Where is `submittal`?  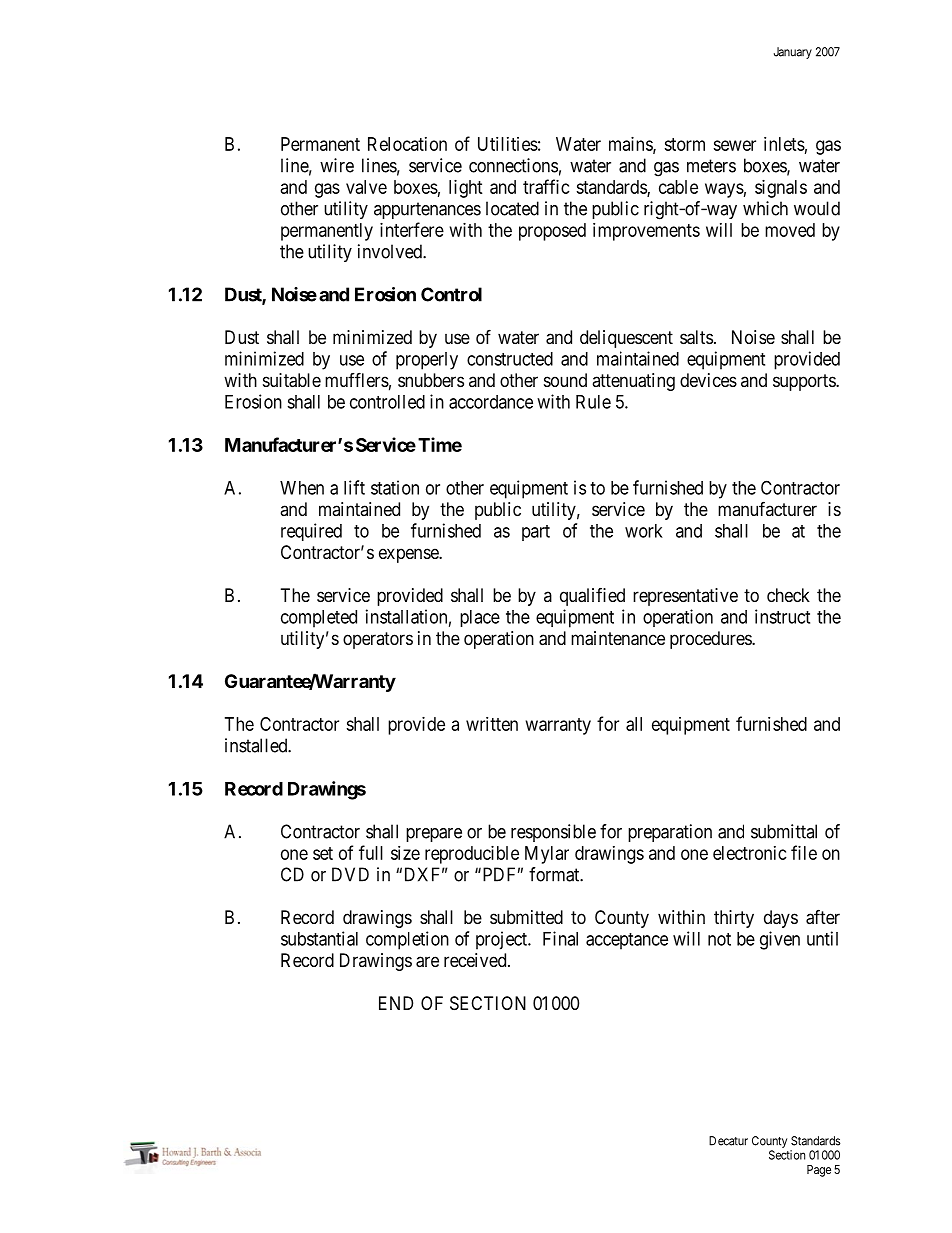
submittal is located at coordinates (784, 831).
